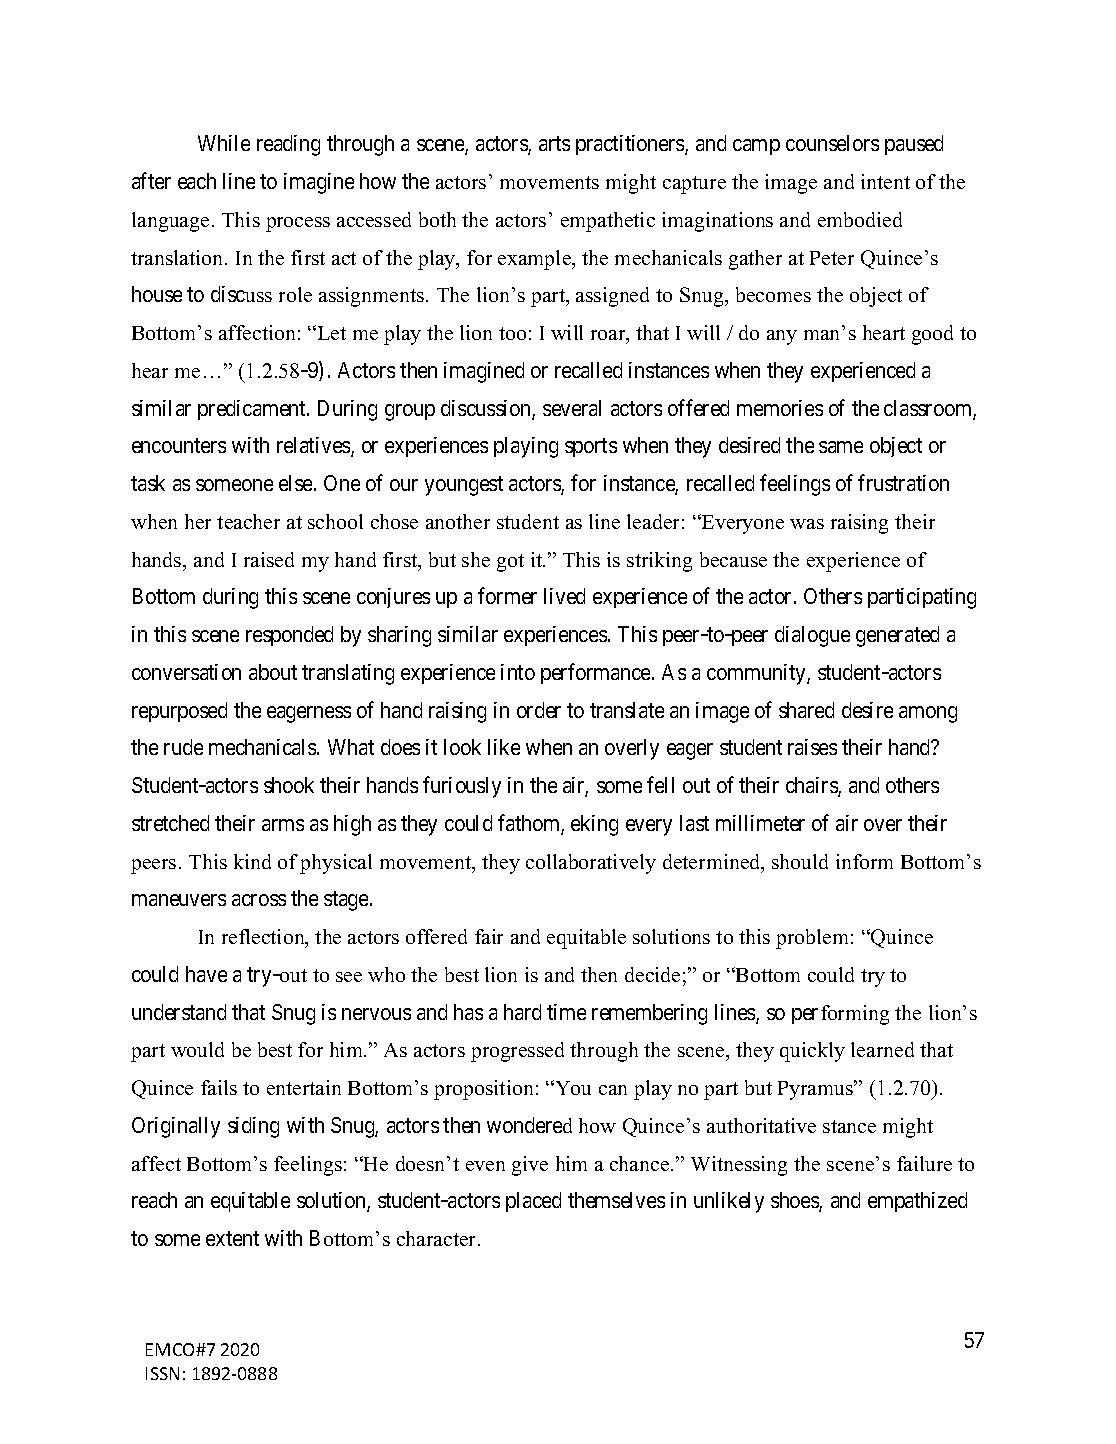 The height and width of the document is (1444, 1116). What do you see at coordinates (224, 143) in the document?
I see `While` at bounding box center [224, 143].
